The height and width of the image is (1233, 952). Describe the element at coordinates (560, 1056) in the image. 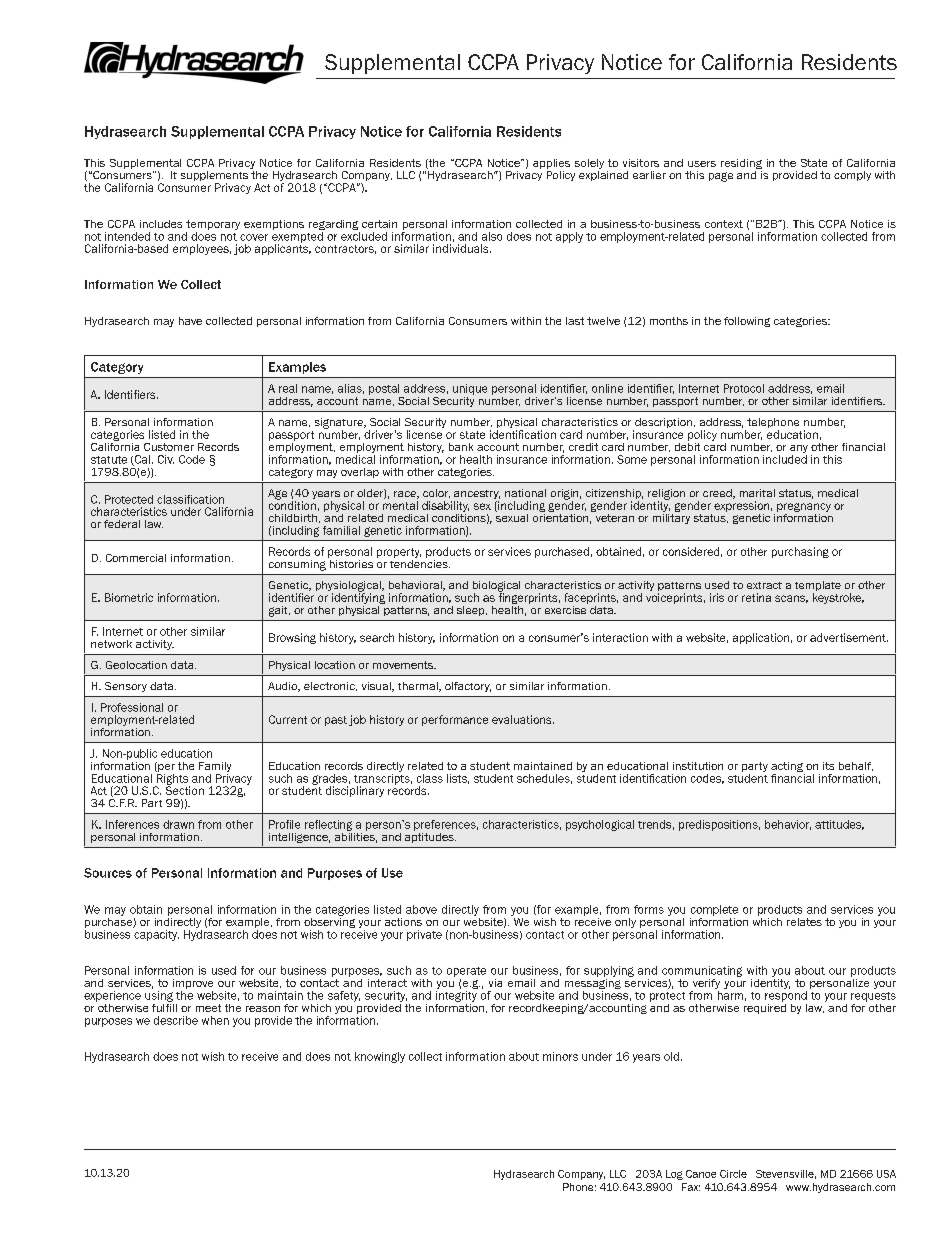

I see `minors` at that location.
